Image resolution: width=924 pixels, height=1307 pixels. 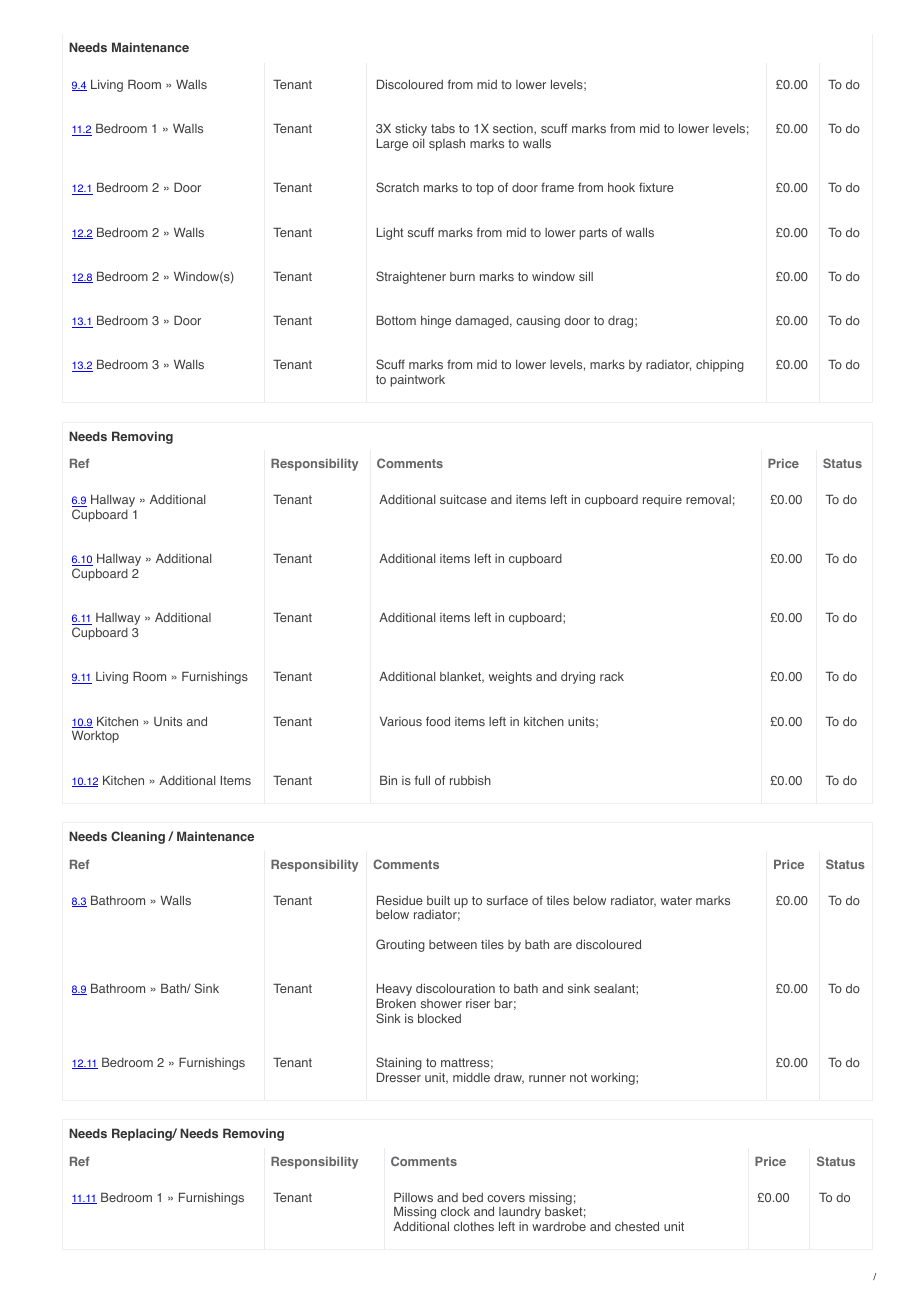 I want to click on oil, so click(x=418, y=143).
